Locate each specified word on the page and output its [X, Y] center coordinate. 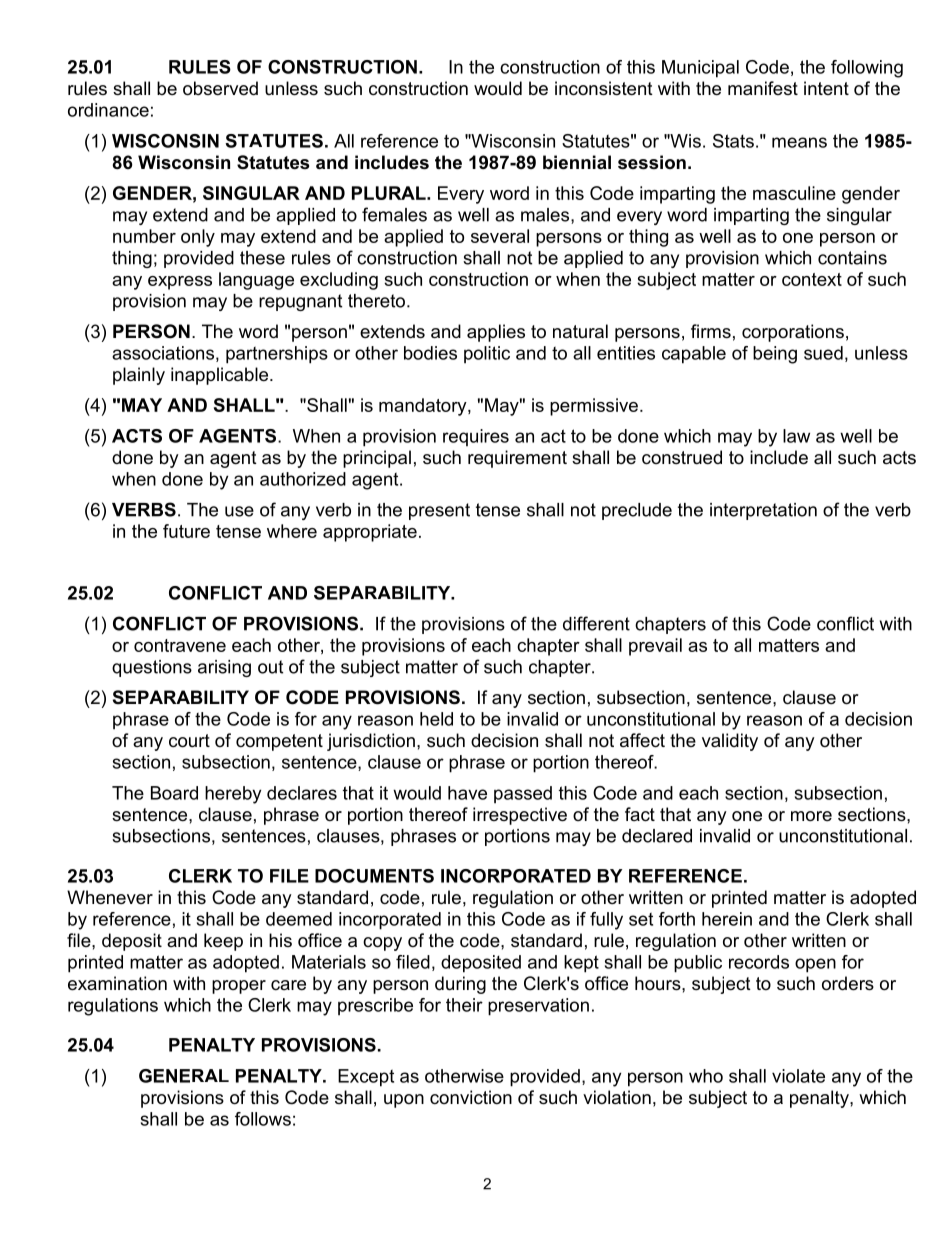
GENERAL [184, 1076]
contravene [180, 645]
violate [798, 1076]
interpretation [763, 511]
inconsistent [604, 88]
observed [220, 88]
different [596, 623]
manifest [763, 88]
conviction [471, 1097]
